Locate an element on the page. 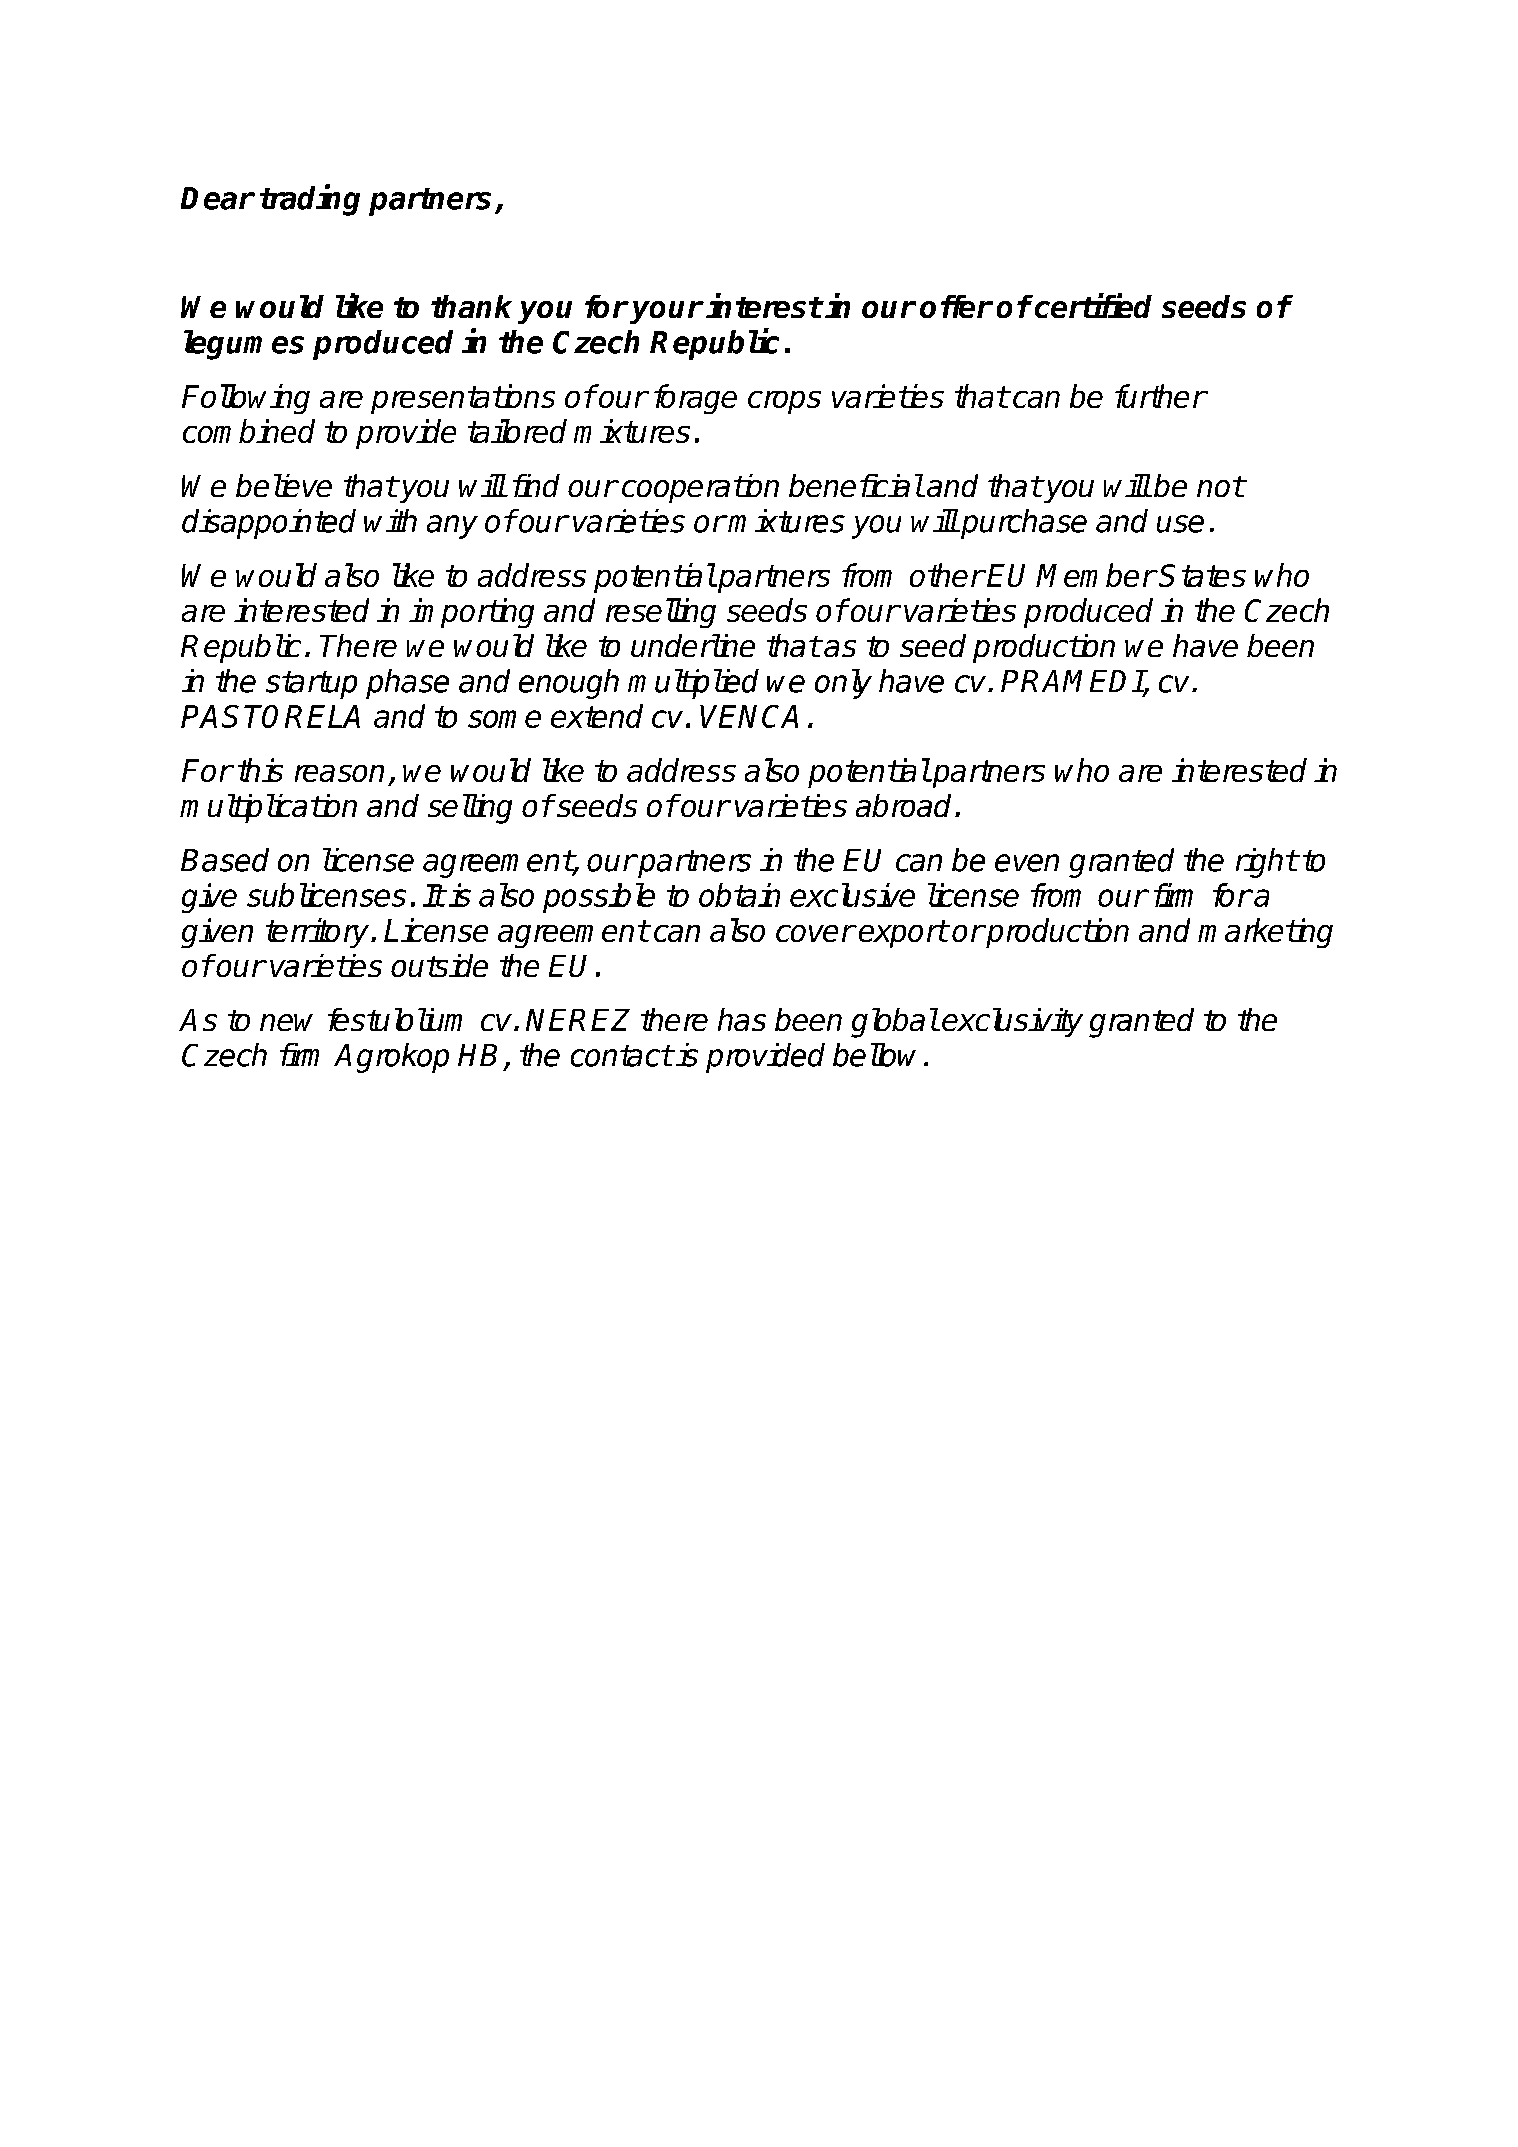  underline is located at coordinates (693, 645).
